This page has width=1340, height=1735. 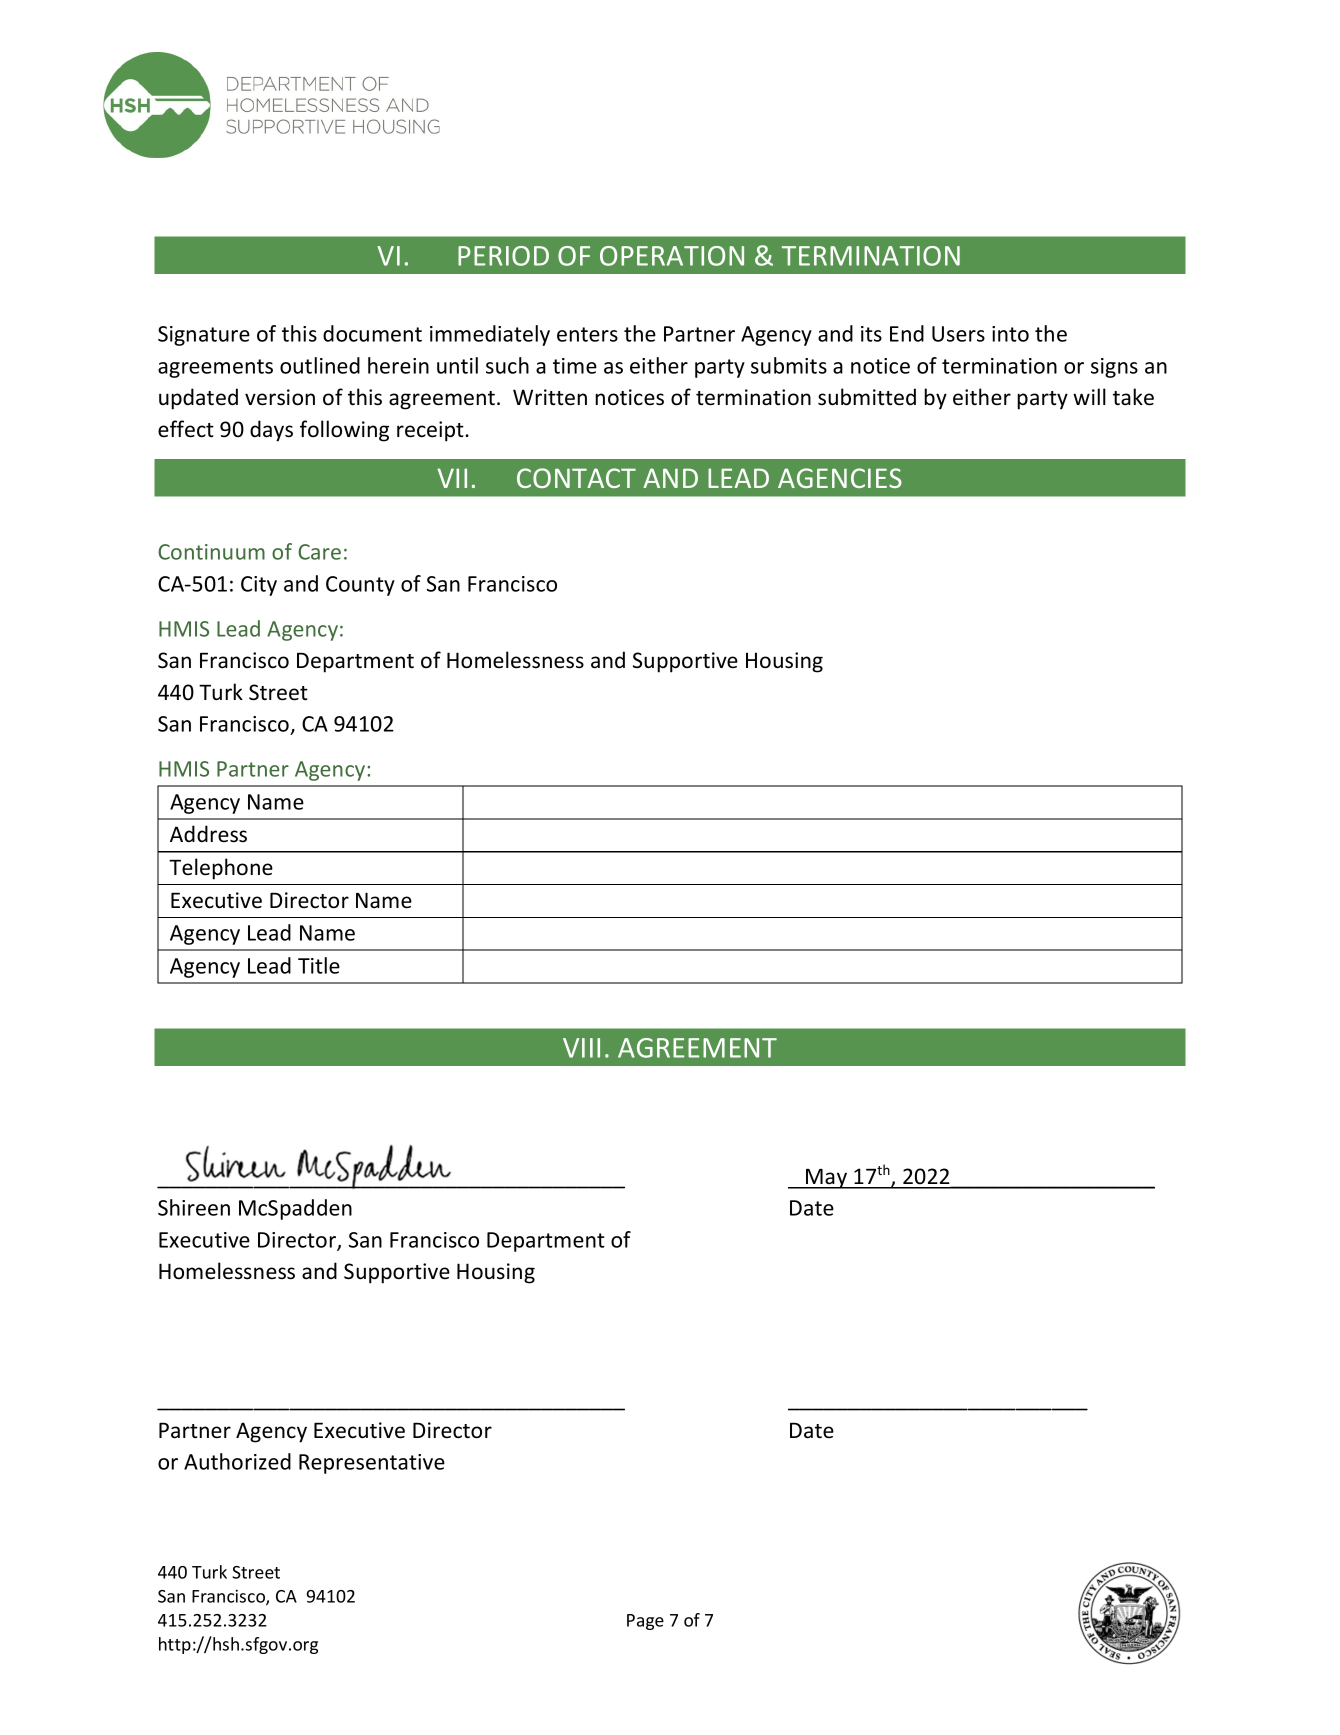 I want to click on Representative, so click(x=372, y=1464).
